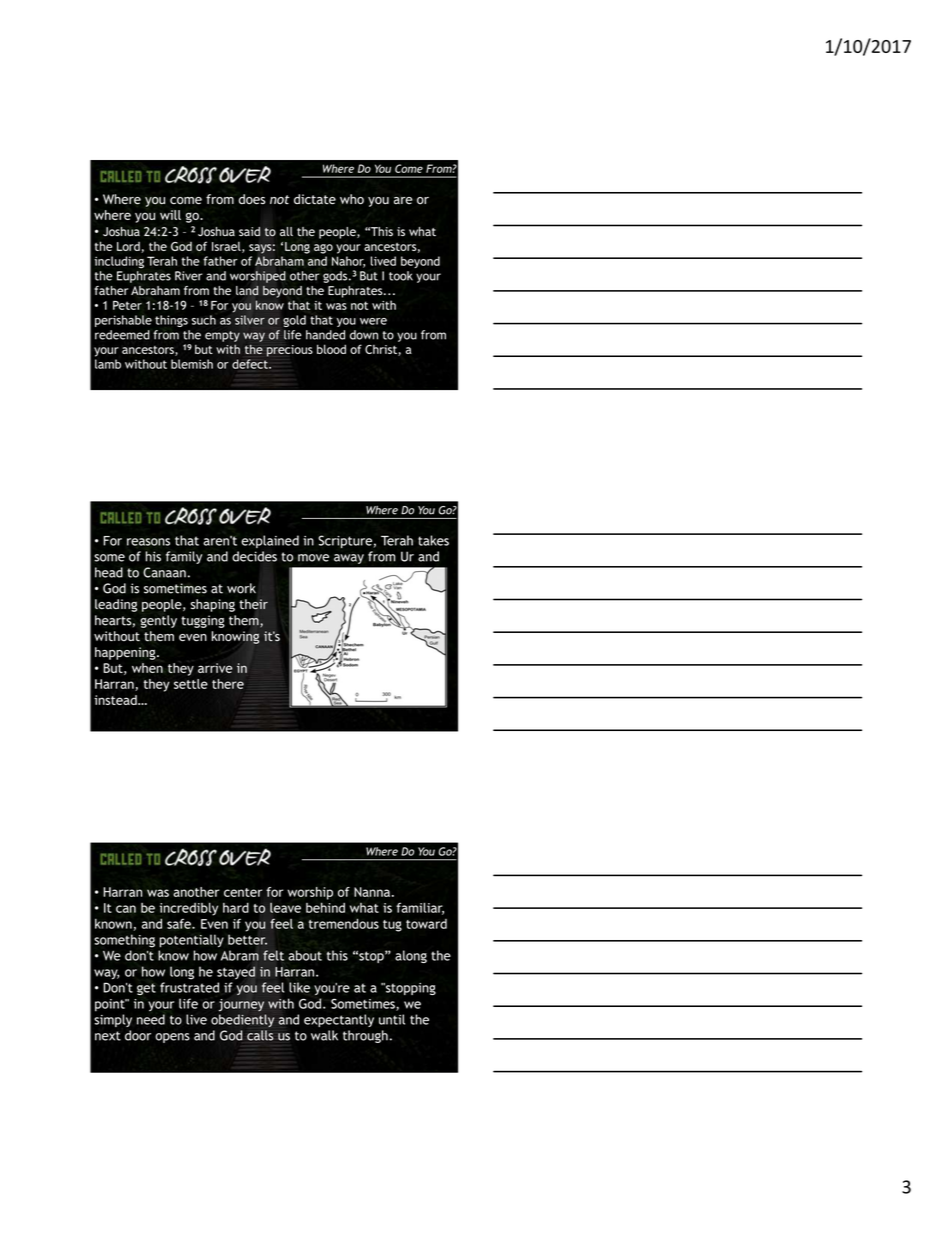  What do you see at coordinates (433, 540) in the document?
I see `takes` at bounding box center [433, 540].
